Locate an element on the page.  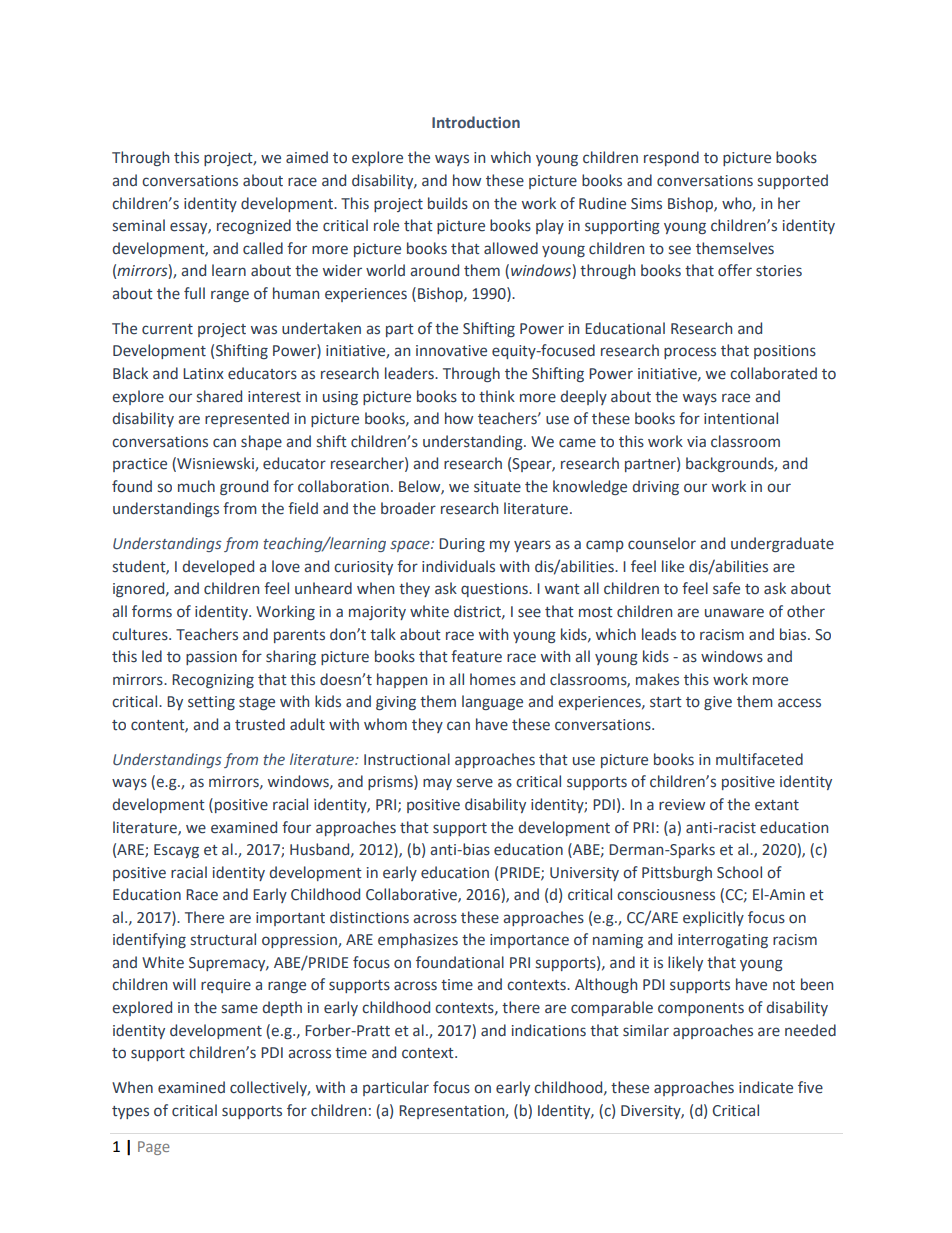
indications is located at coordinates (549, 1030).
